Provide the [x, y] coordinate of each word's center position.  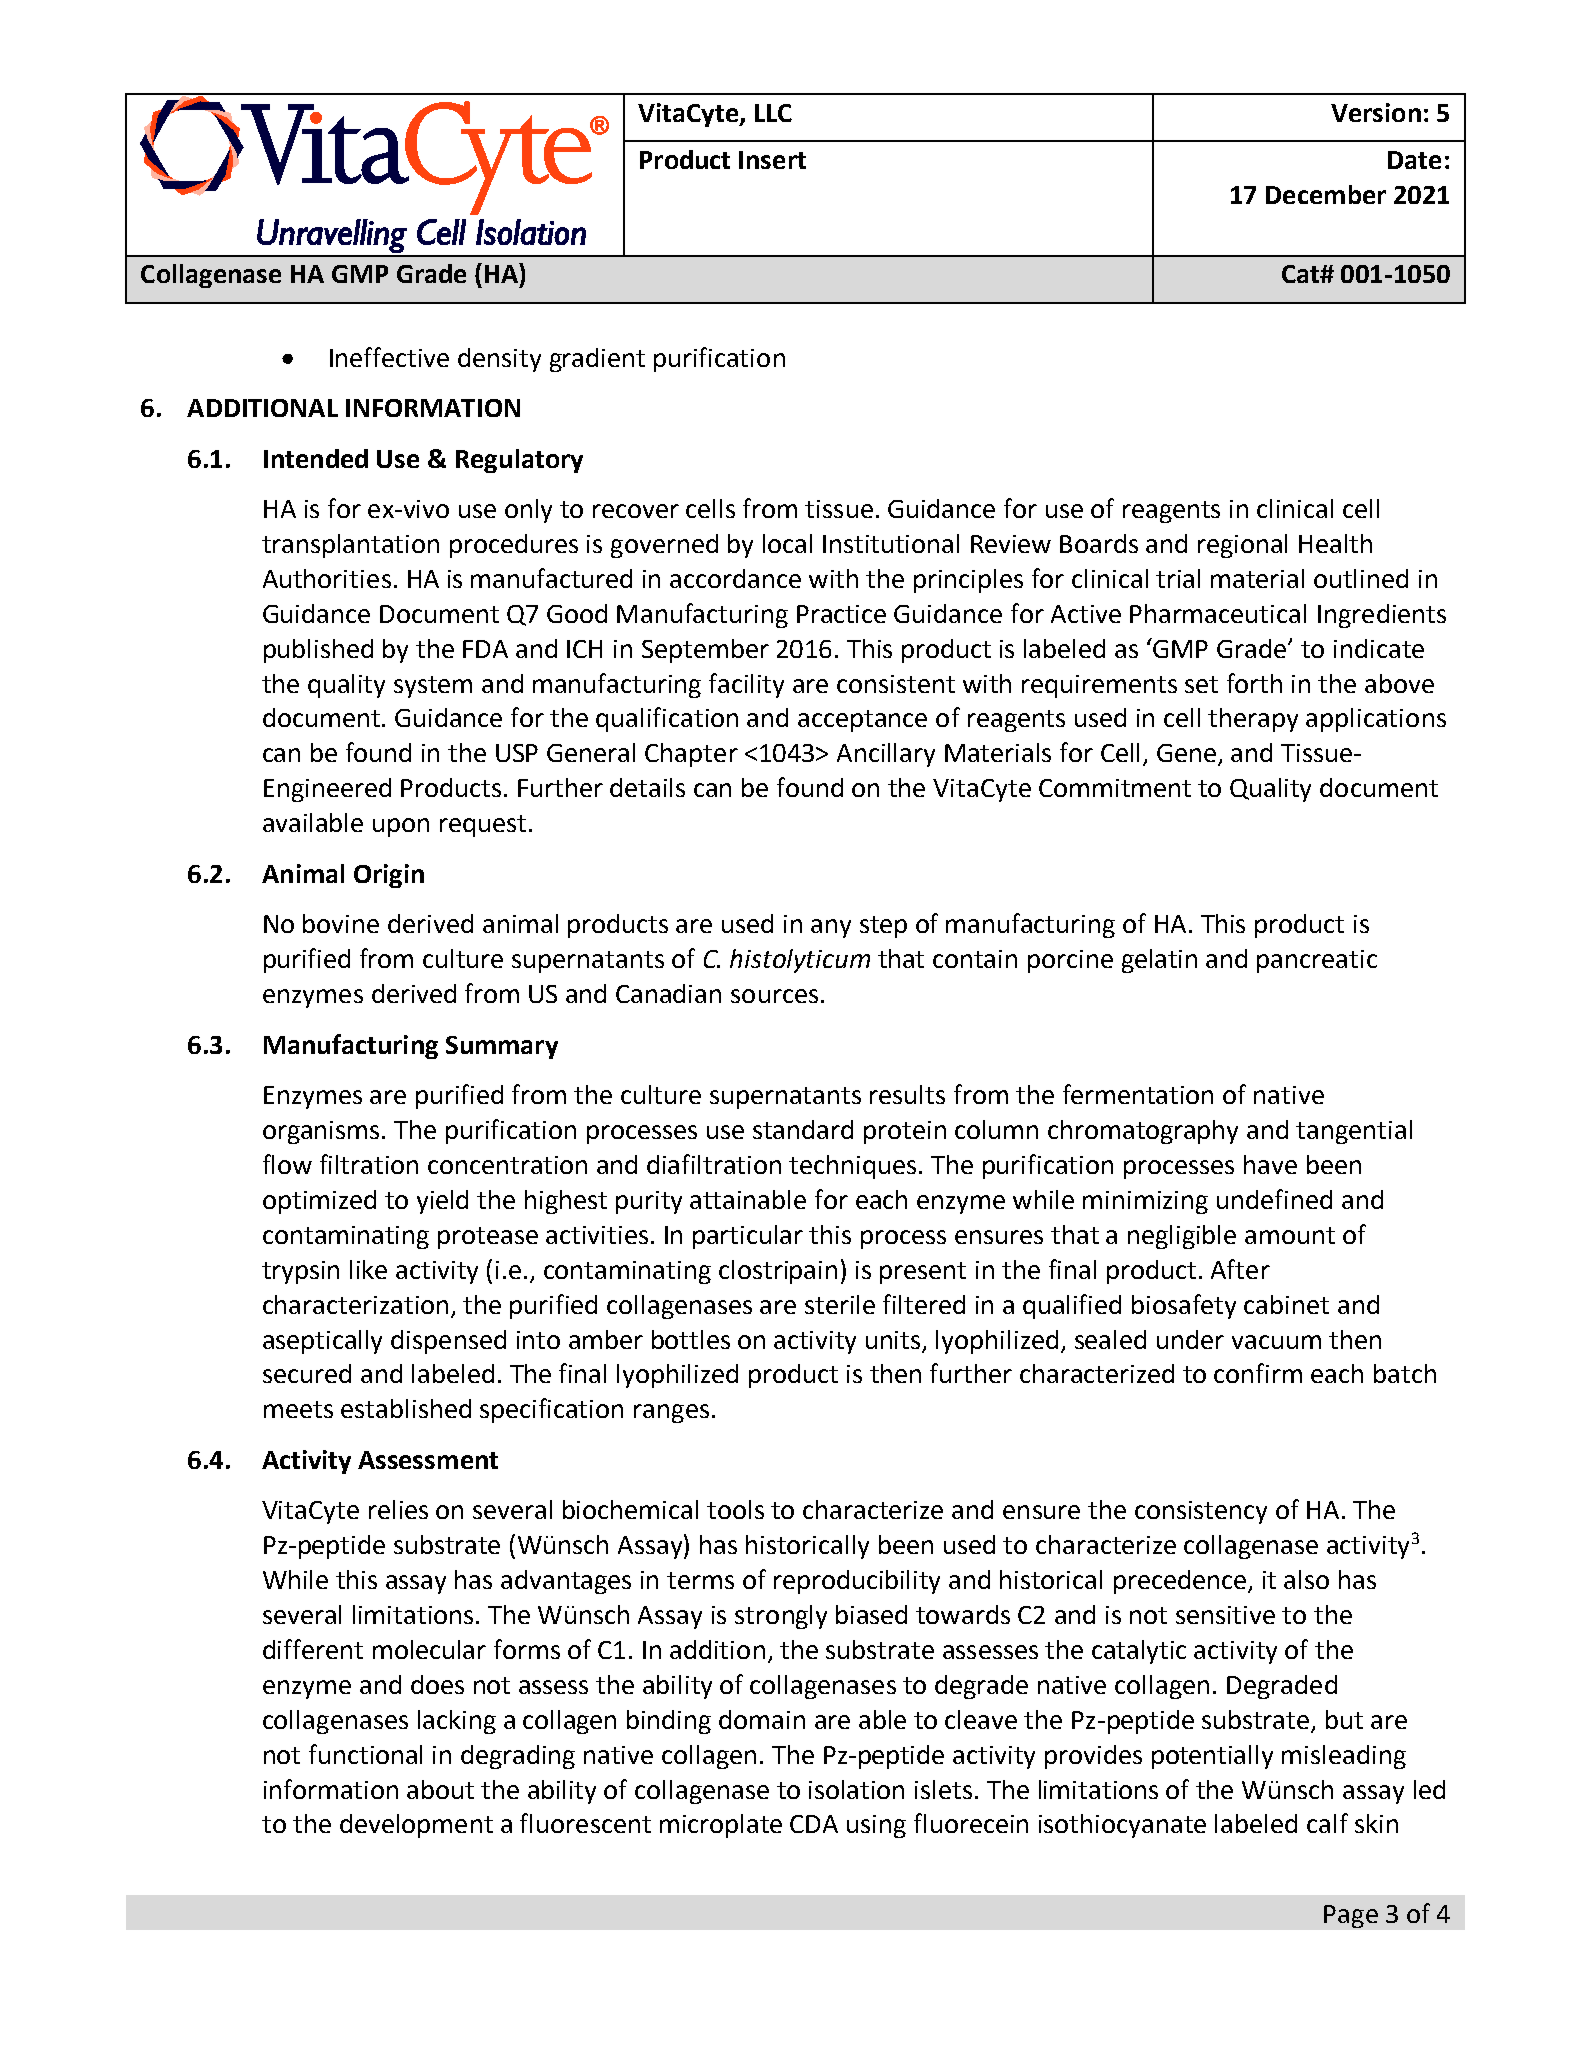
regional [1242, 546]
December [1326, 194]
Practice [841, 614]
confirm [1258, 1373]
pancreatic [1317, 961]
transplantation [350, 546]
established [406, 1408]
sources [774, 996]
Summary [502, 1047]
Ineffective [389, 357]
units [893, 1340]
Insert [772, 160]
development [416, 1826]
